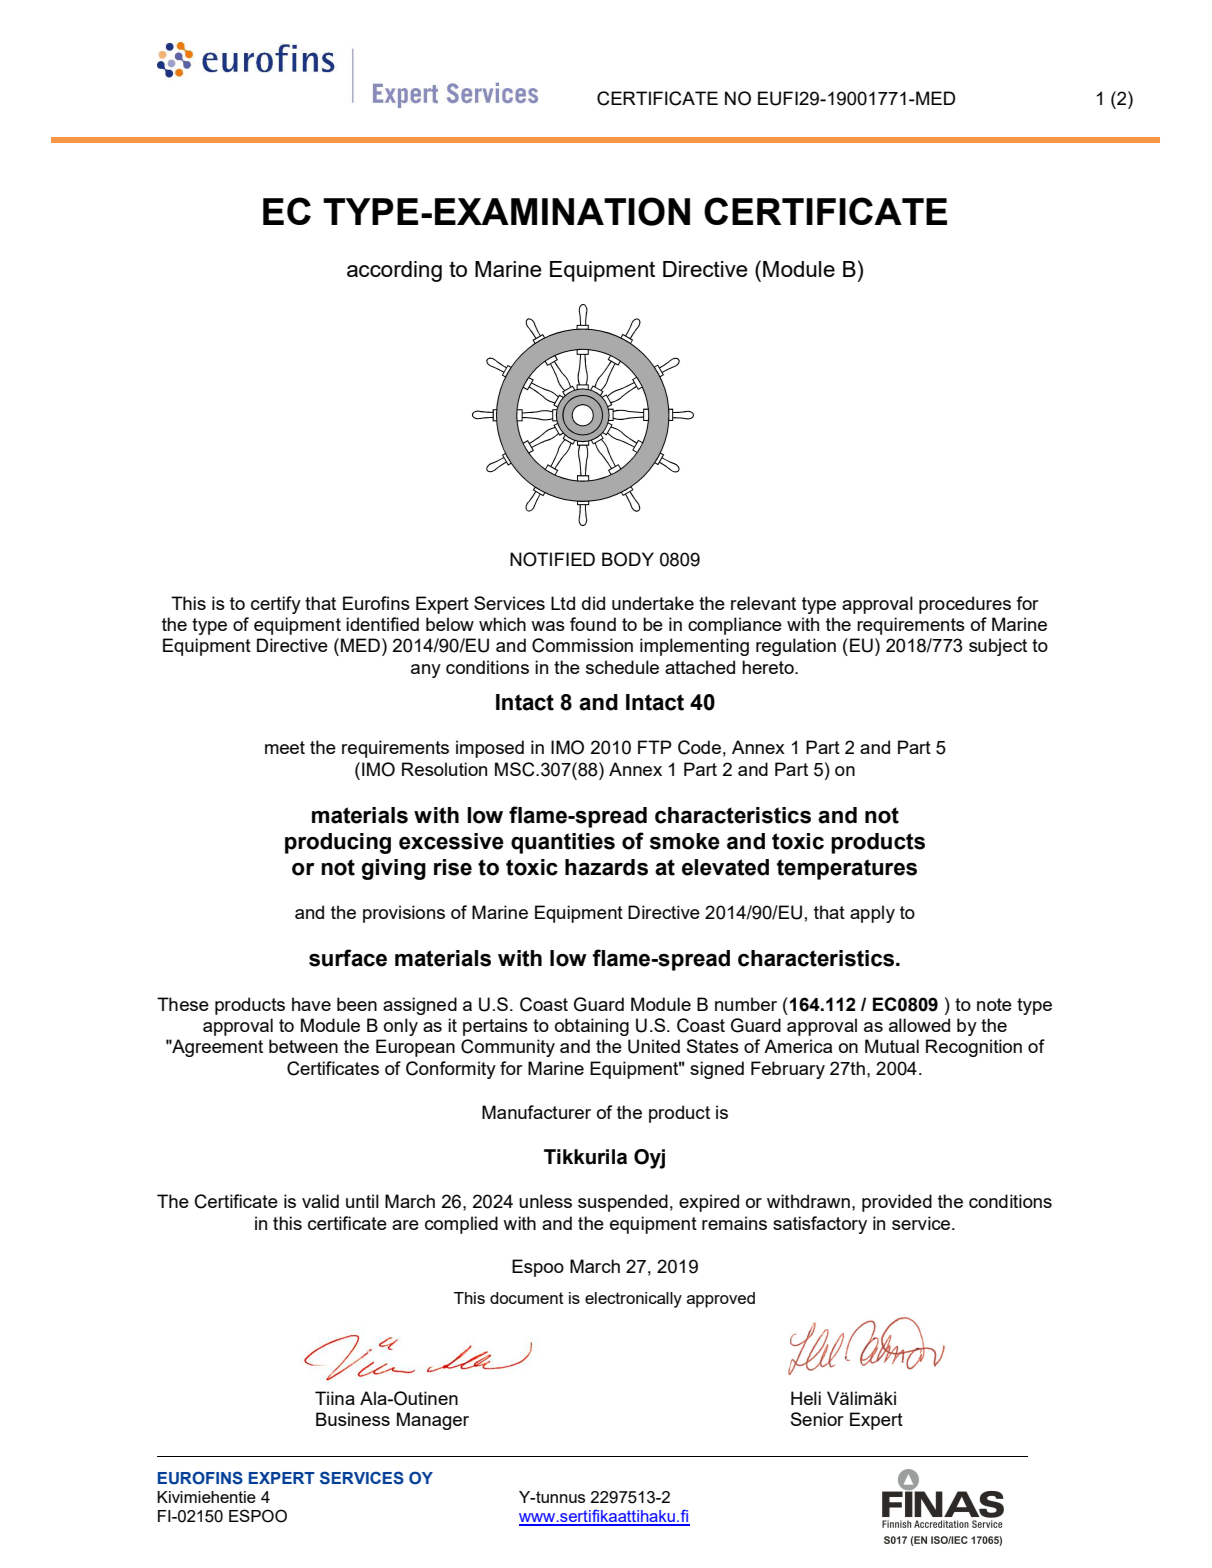 Image resolution: width=1212 pixels, height=1568 pixels. I want to click on producing, so click(338, 843).
